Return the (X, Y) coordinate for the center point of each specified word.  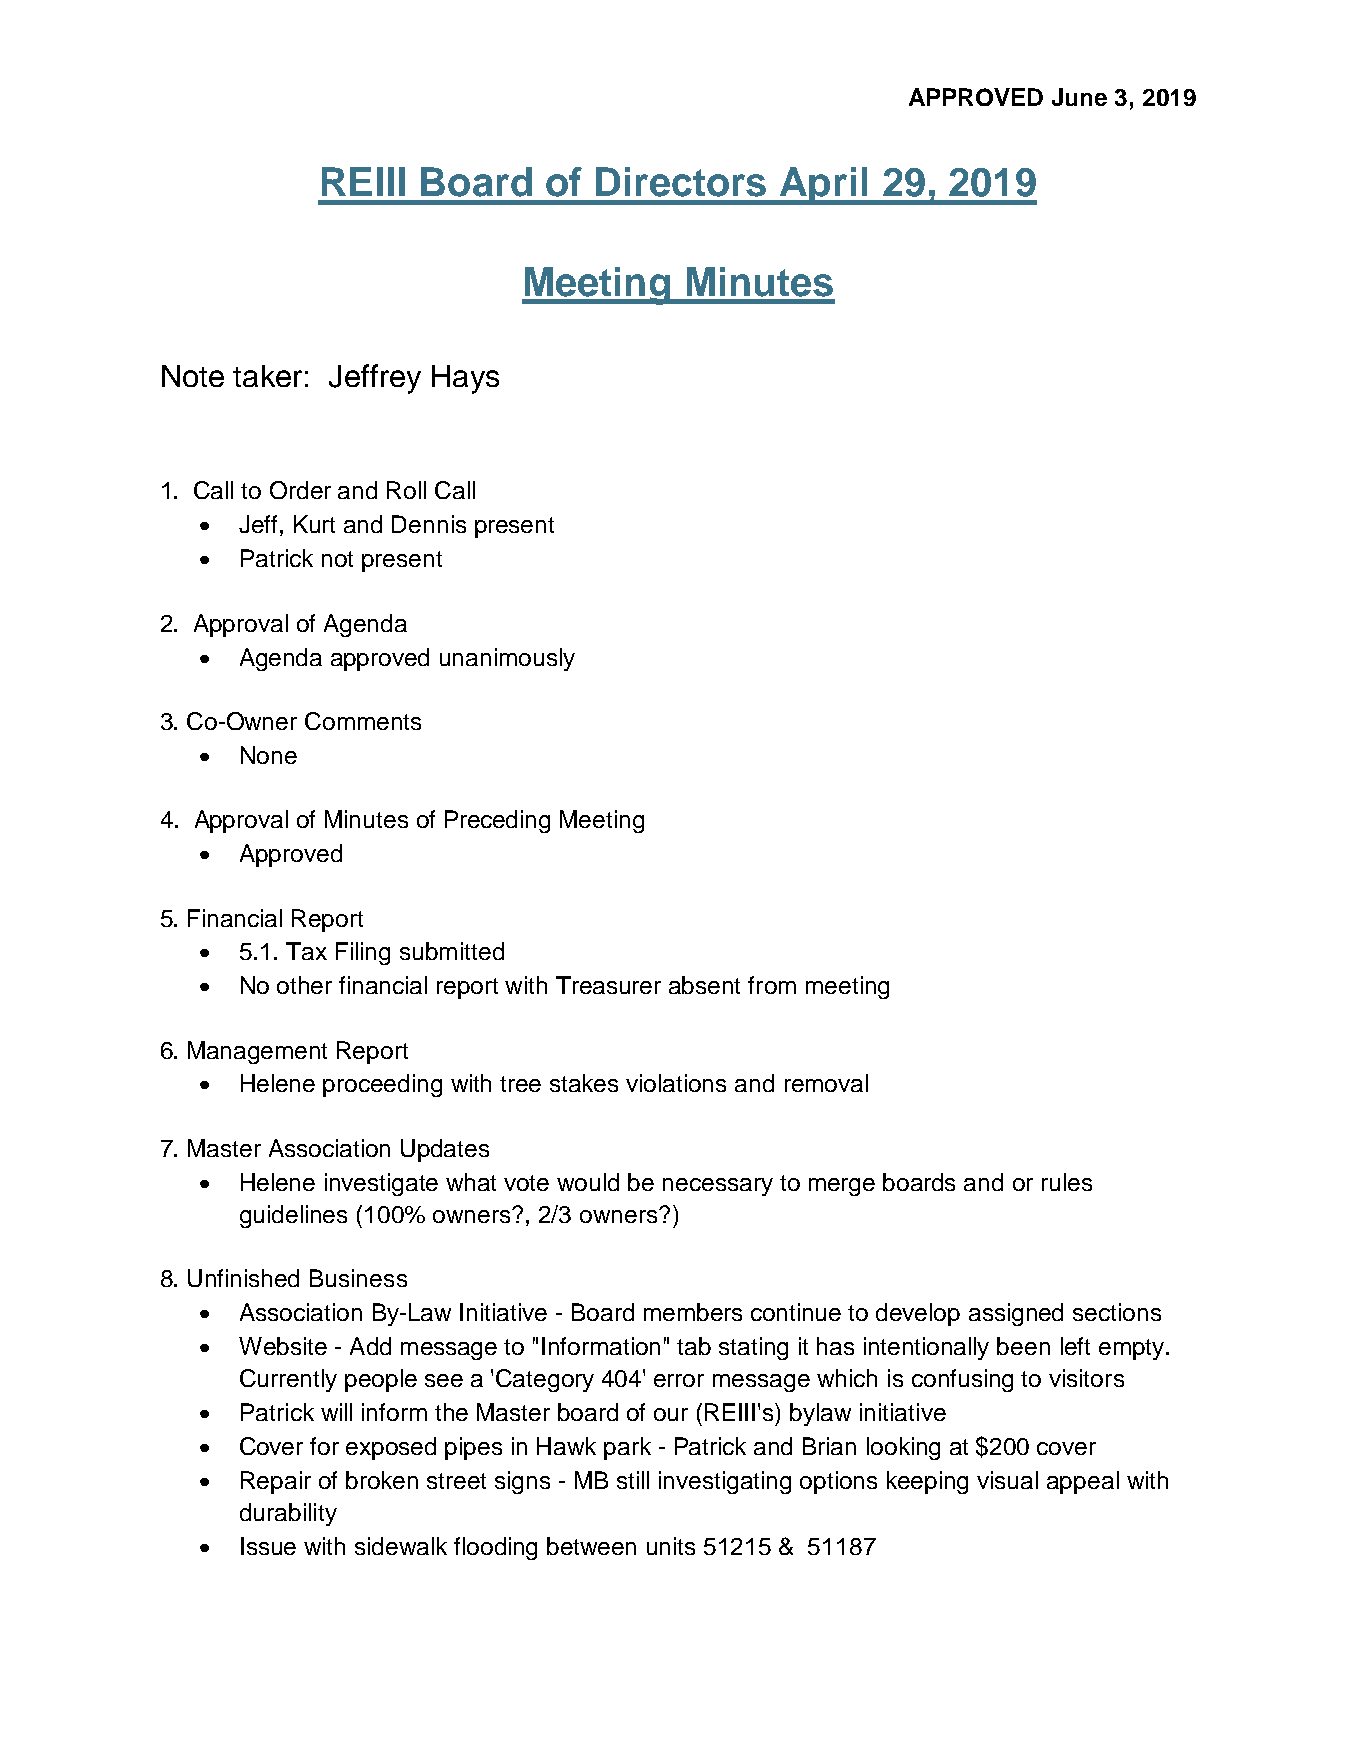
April (824, 186)
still (633, 1480)
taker (267, 376)
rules (1067, 1182)
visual (1007, 1480)
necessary (718, 1187)
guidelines (293, 1216)
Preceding (497, 821)
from (772, 985)
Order (300, 490)
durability (288, 1514)
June (1079, 97)
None (269, 755)
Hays (465, 379)
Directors (681, 182)
